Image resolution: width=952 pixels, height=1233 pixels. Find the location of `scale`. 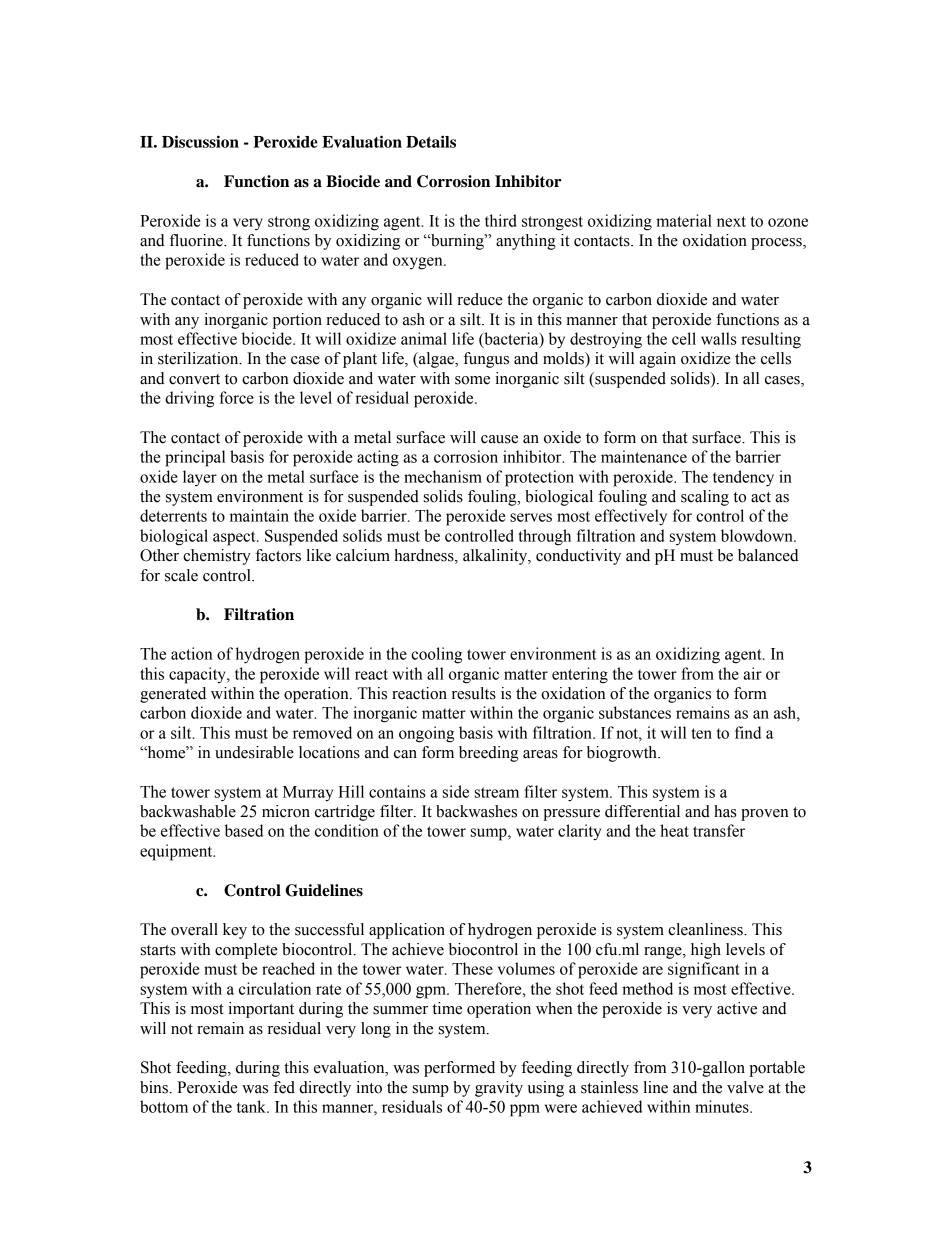

scale is located at coordinates (181, 575).
